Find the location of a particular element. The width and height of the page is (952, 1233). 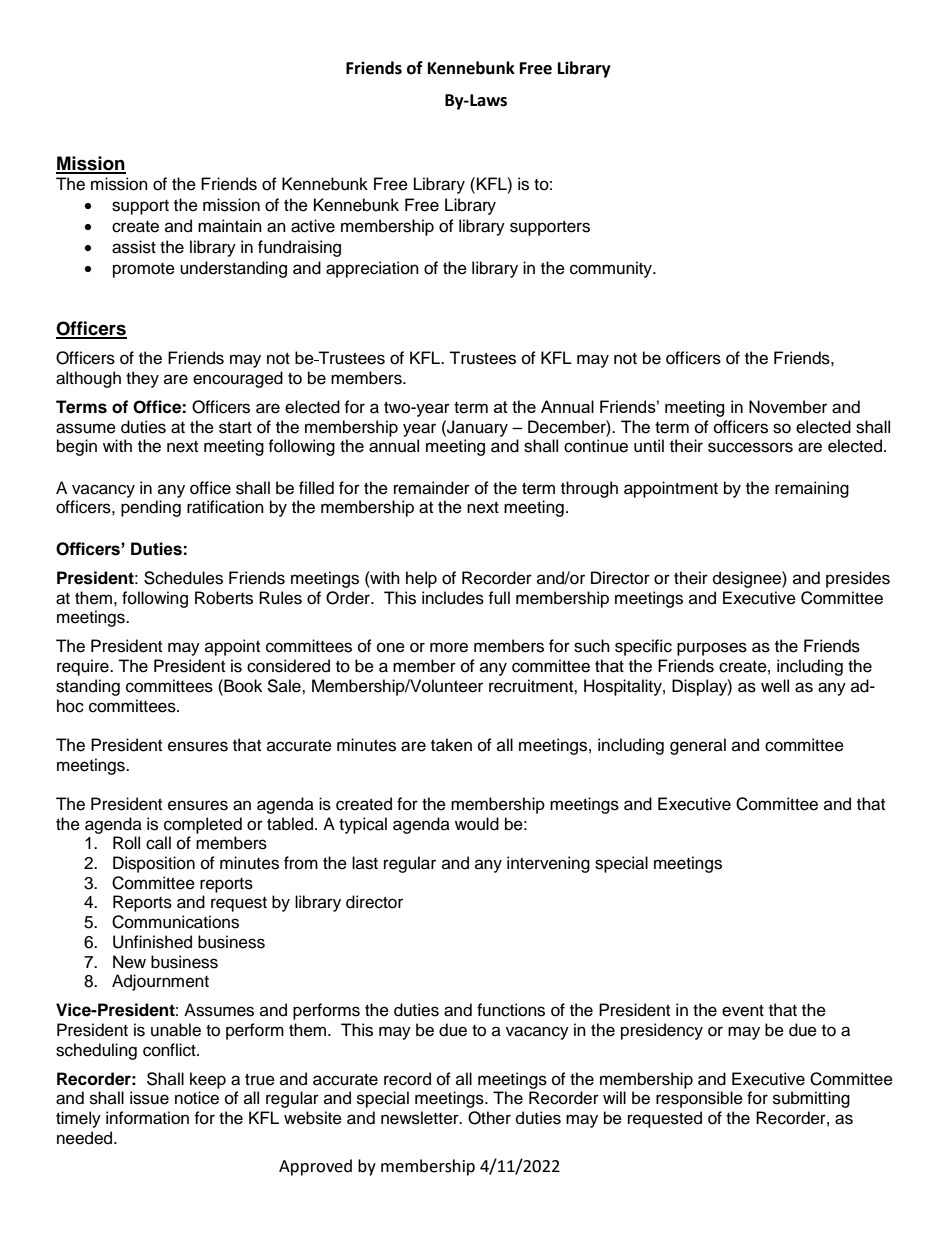

successors is located at coordinates (750, 447).
